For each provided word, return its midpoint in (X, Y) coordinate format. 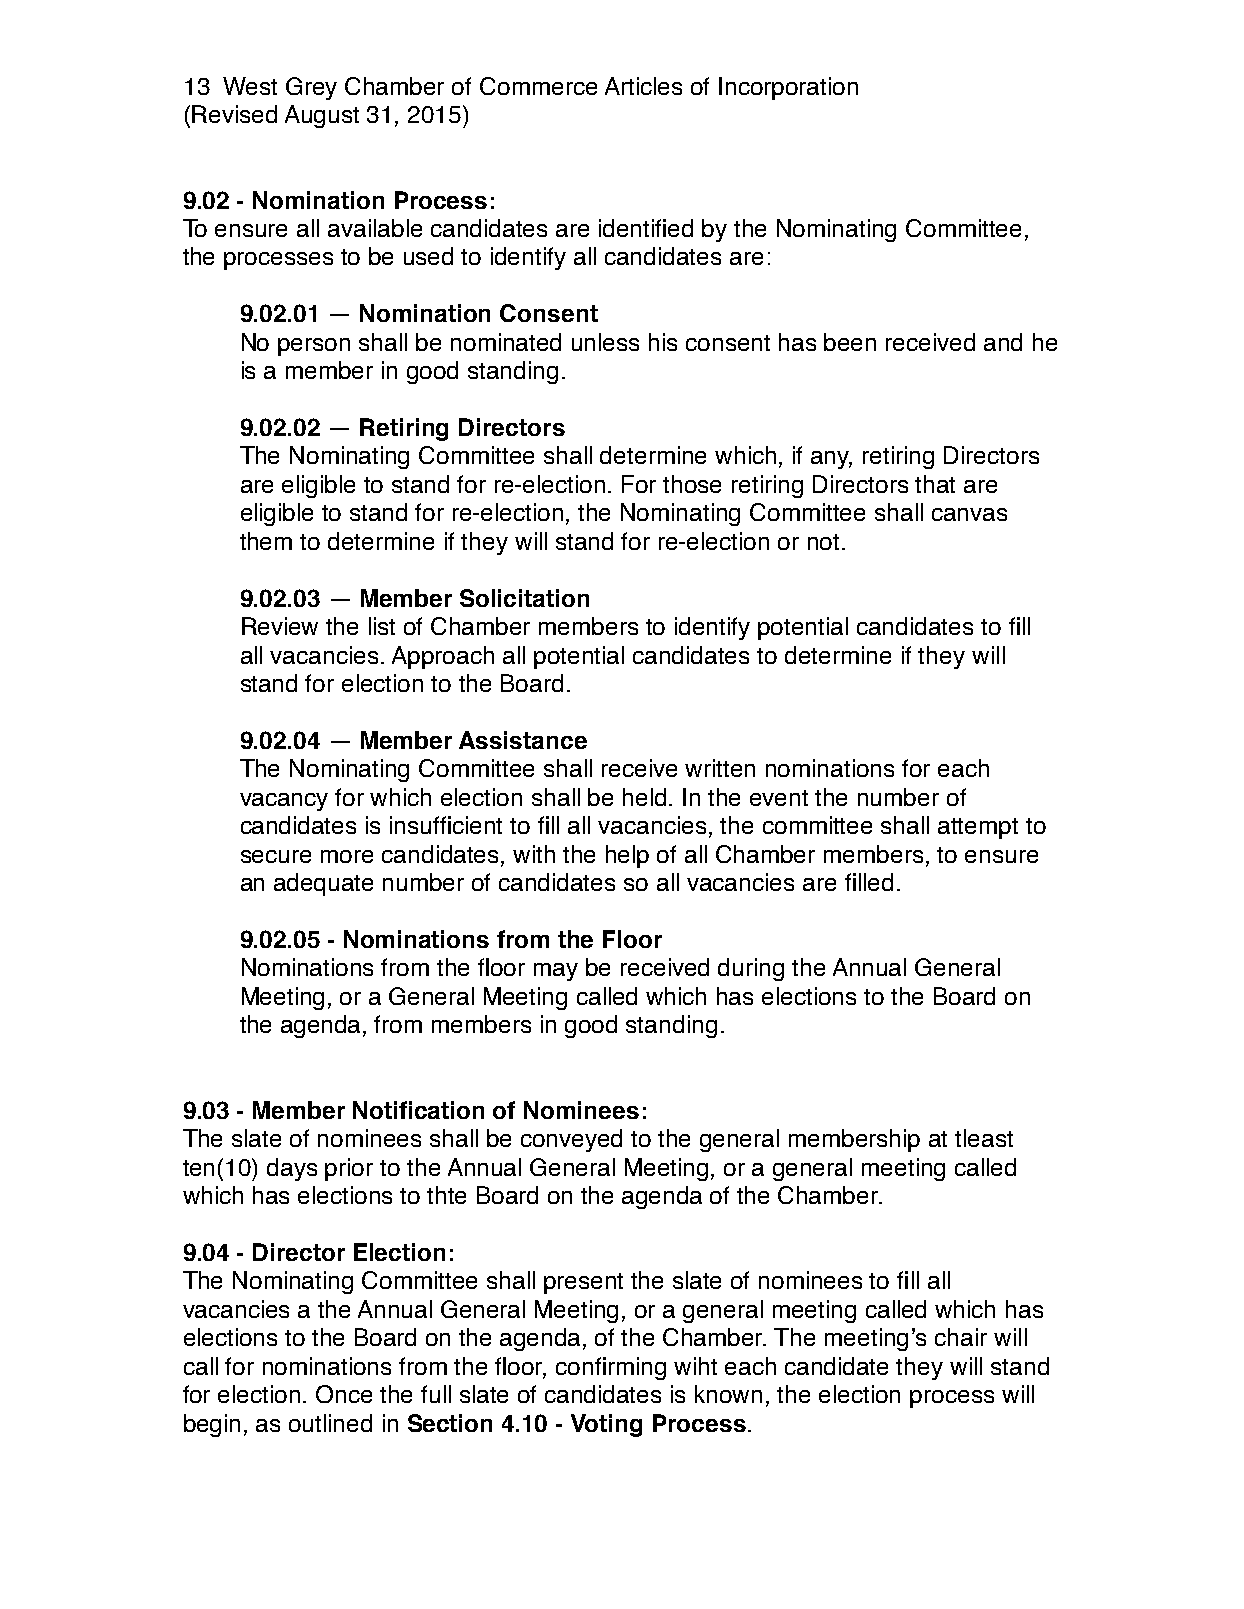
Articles (643, 86)
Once (344, 1394)
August (322, 116)
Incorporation (788, 88)
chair (961, 1337)
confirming (611, 1368)
